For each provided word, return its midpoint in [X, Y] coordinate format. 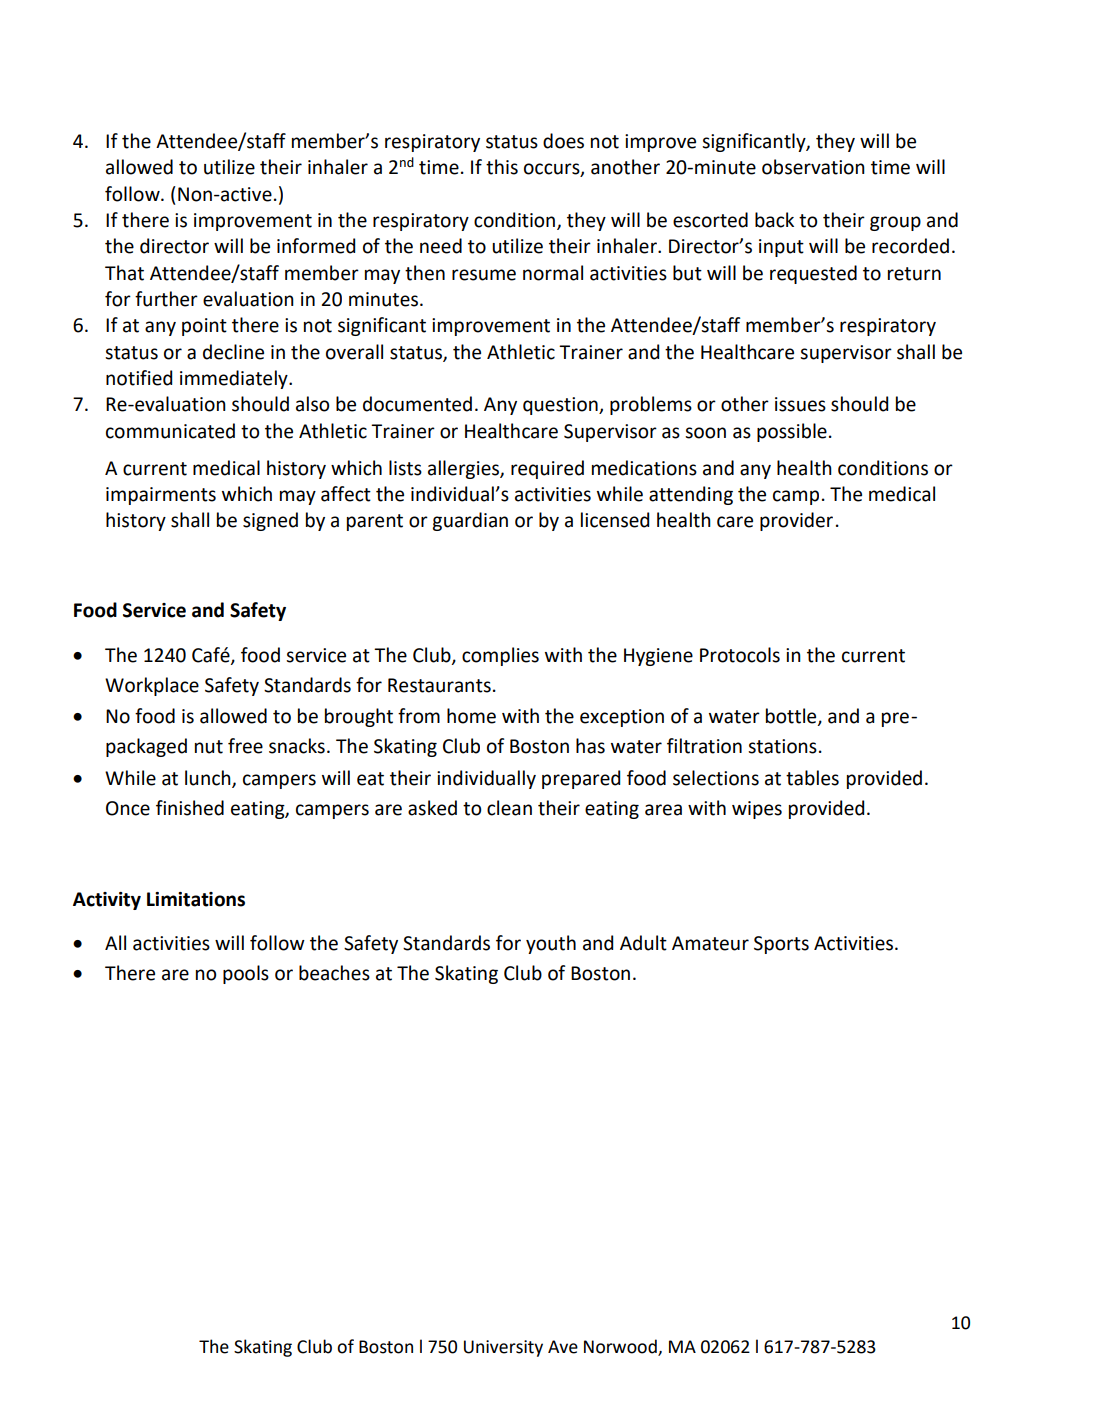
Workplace [152, 686]
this [502, 167]
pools [246, 974]
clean [509, 808]
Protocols [740, 655]
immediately [235, 379]
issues [800, 404]
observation [813, 167]
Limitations [196, 899]
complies [500, 656]
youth [551, 944]
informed [316, 246]
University [503, 1348]
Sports [781, 945]
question [561, 406]
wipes [757, 810]
